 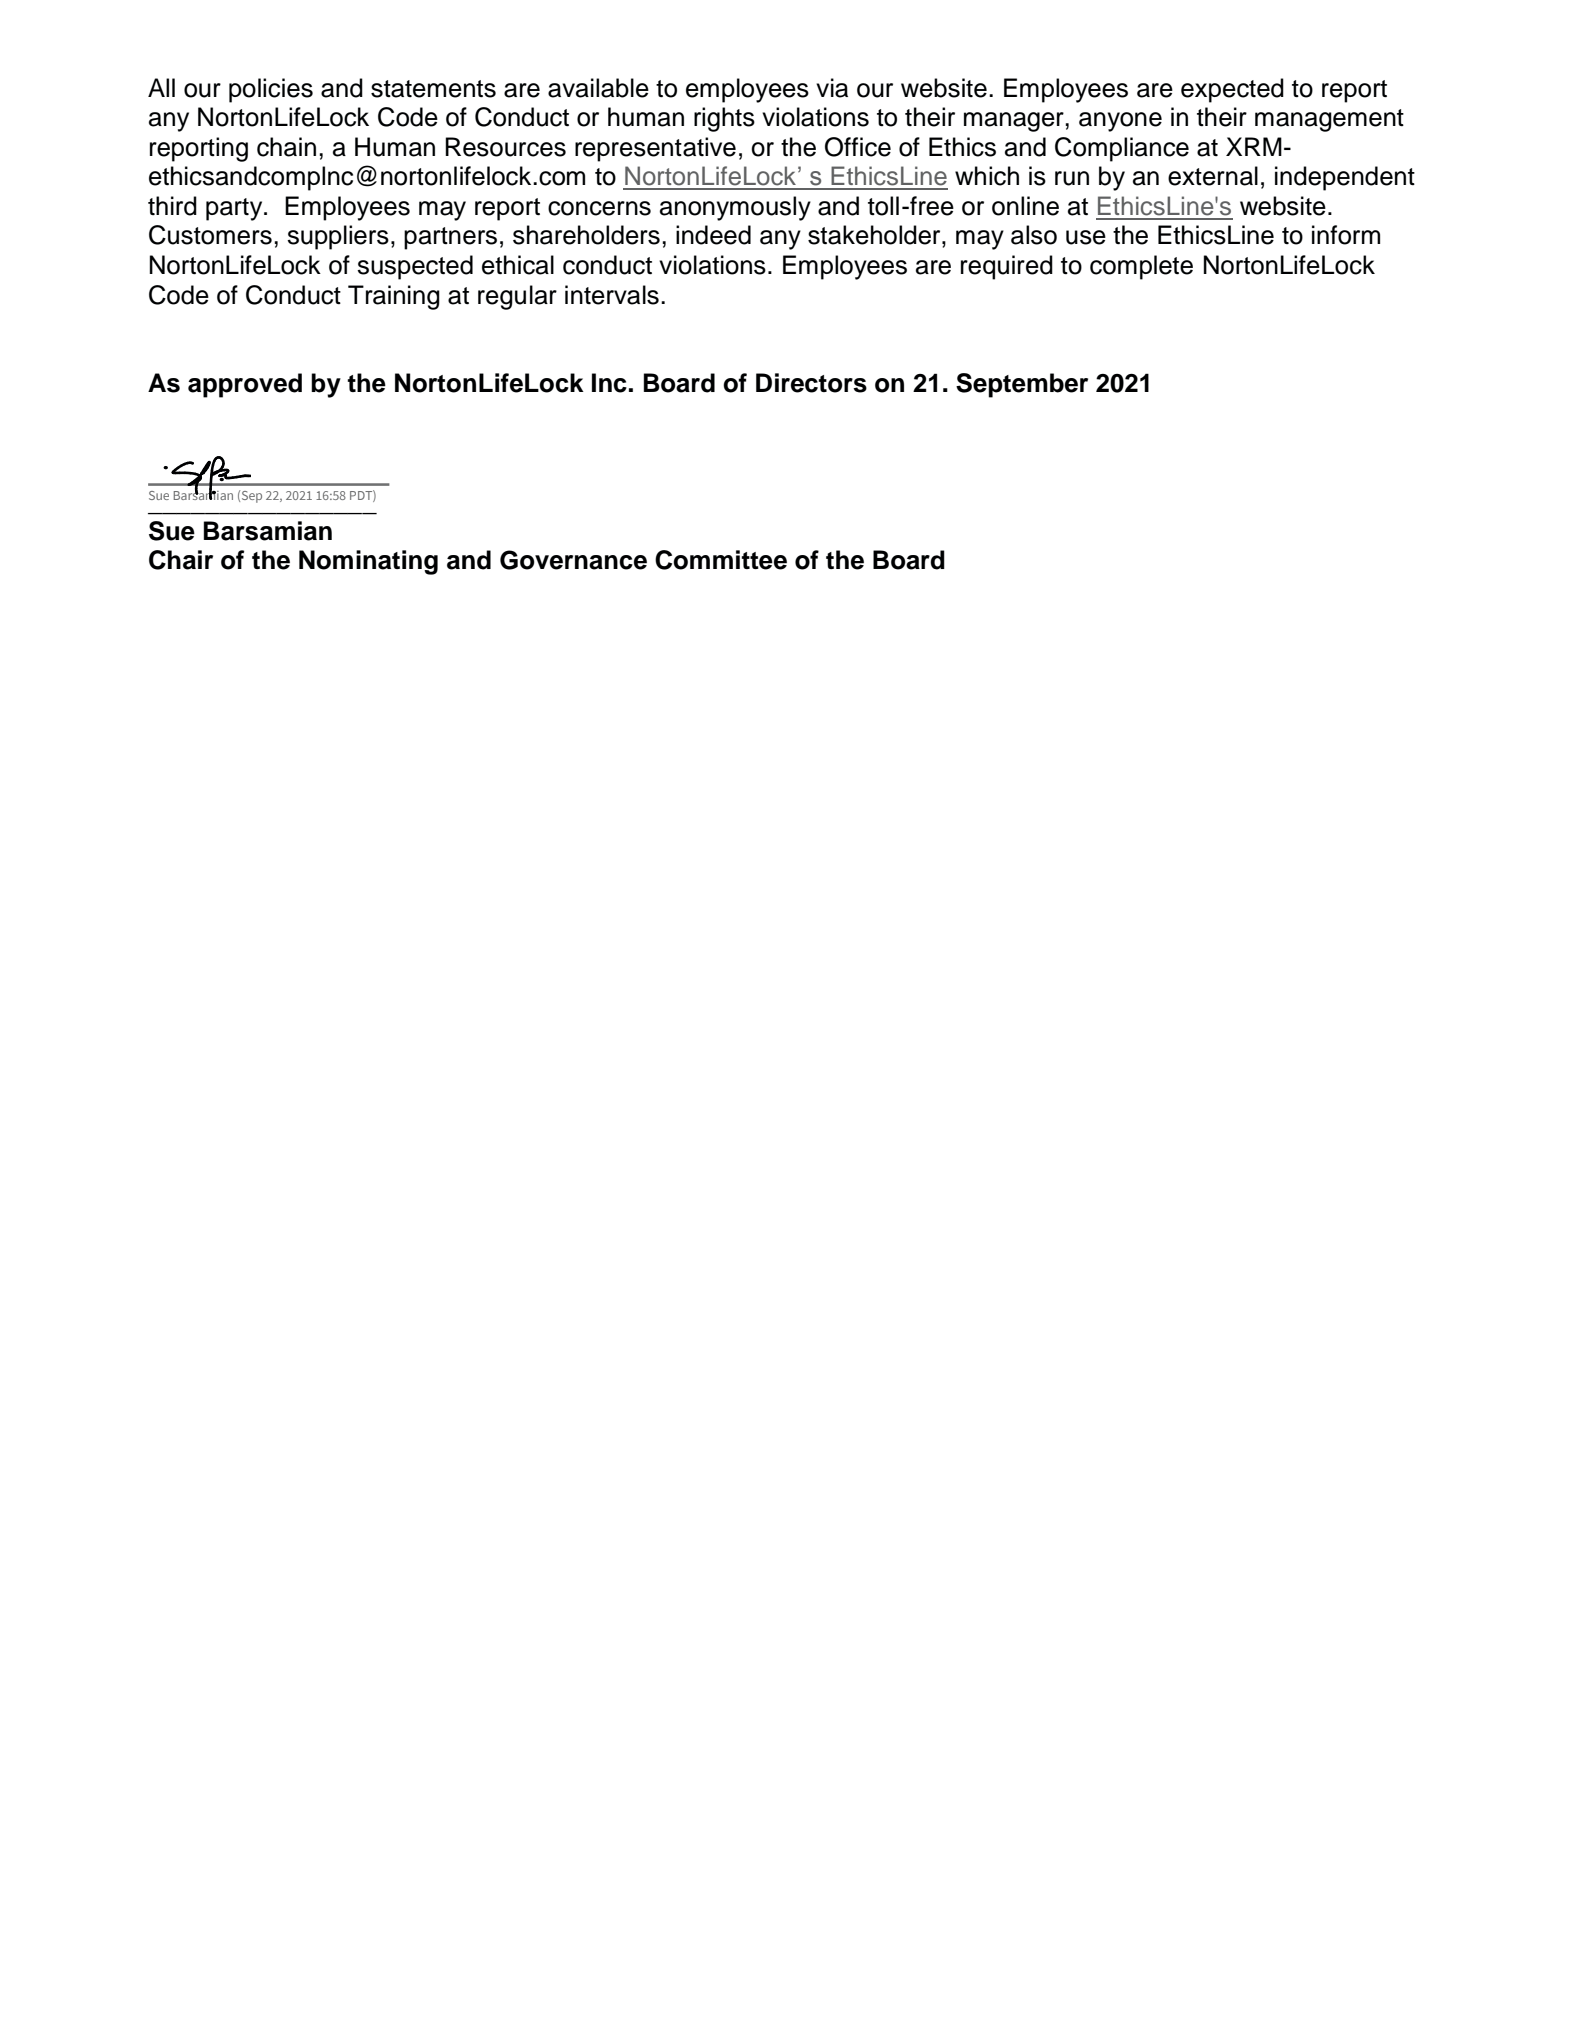 I want to click on complete, so click(x=1141, y=267).
